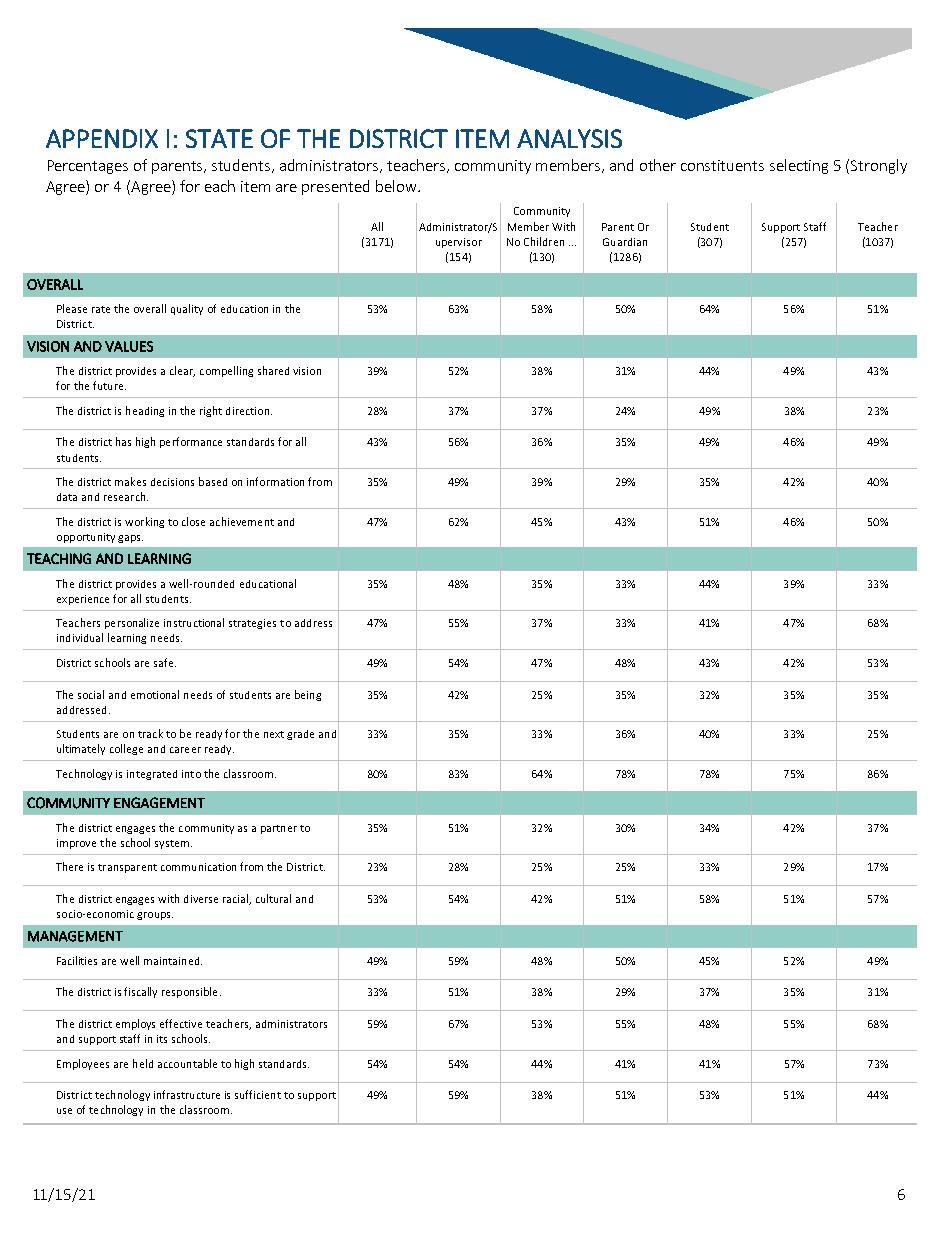  Describe the element at coordinates (132, 623) in the screenshot. I see `personalize` at that location.
